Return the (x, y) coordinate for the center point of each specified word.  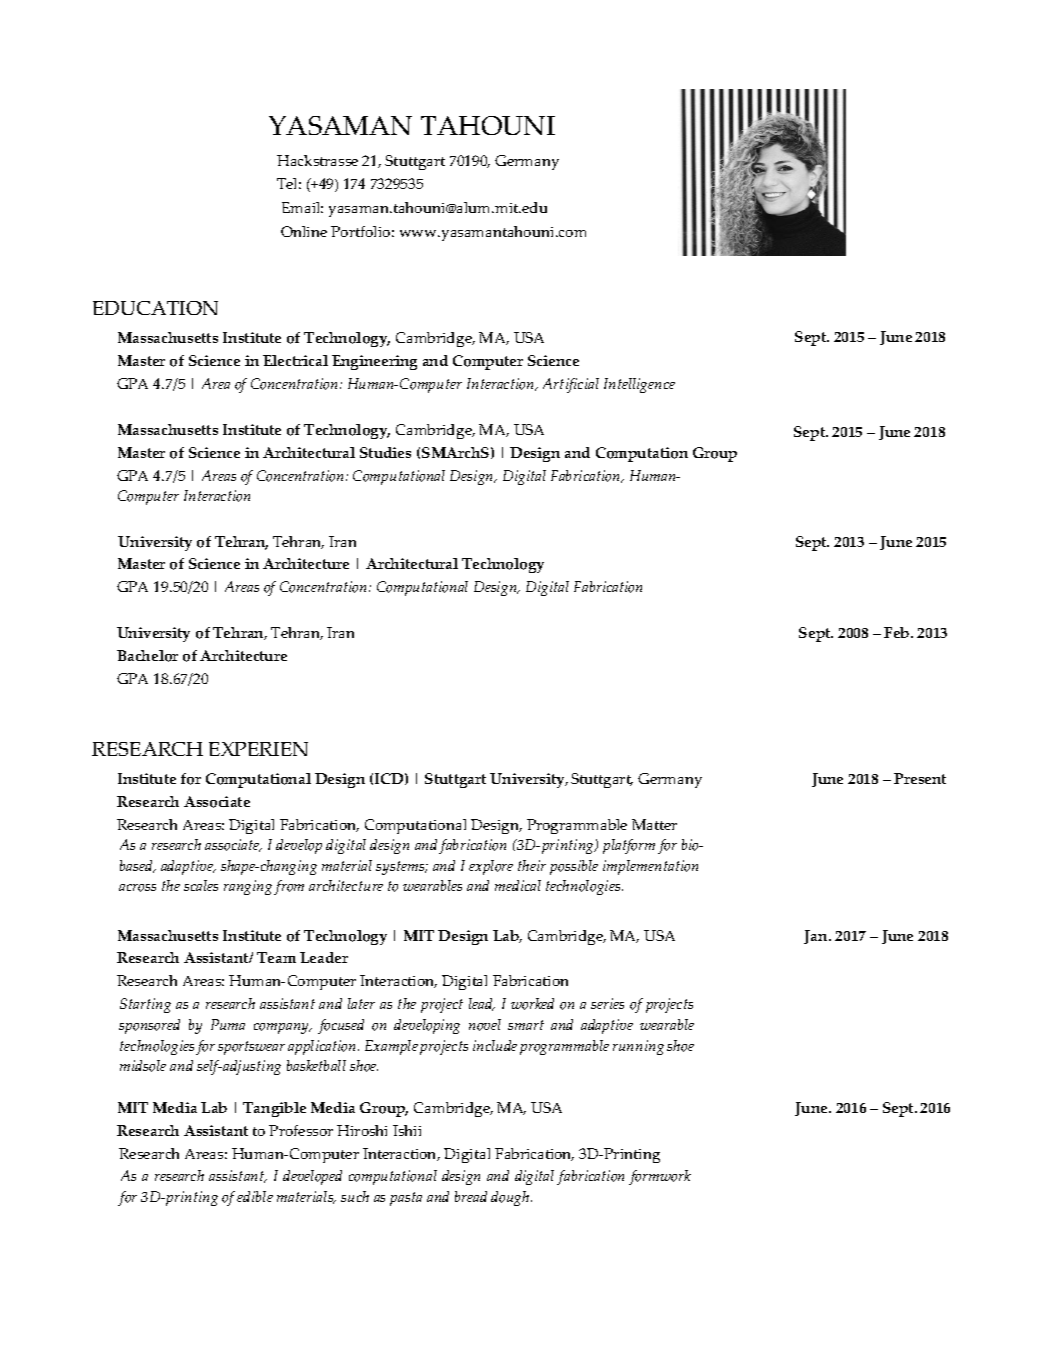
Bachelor (147, 656)
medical (518, 885)
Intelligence (639, 385)
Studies (385, 452)
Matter (654, 824)
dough (511, 1198)
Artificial (571, 385)
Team (276, 957)
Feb (898, 632)
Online (304, 231)
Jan (817, 937)
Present (920, 778)
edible (255, 1196)
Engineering (374, 362)
